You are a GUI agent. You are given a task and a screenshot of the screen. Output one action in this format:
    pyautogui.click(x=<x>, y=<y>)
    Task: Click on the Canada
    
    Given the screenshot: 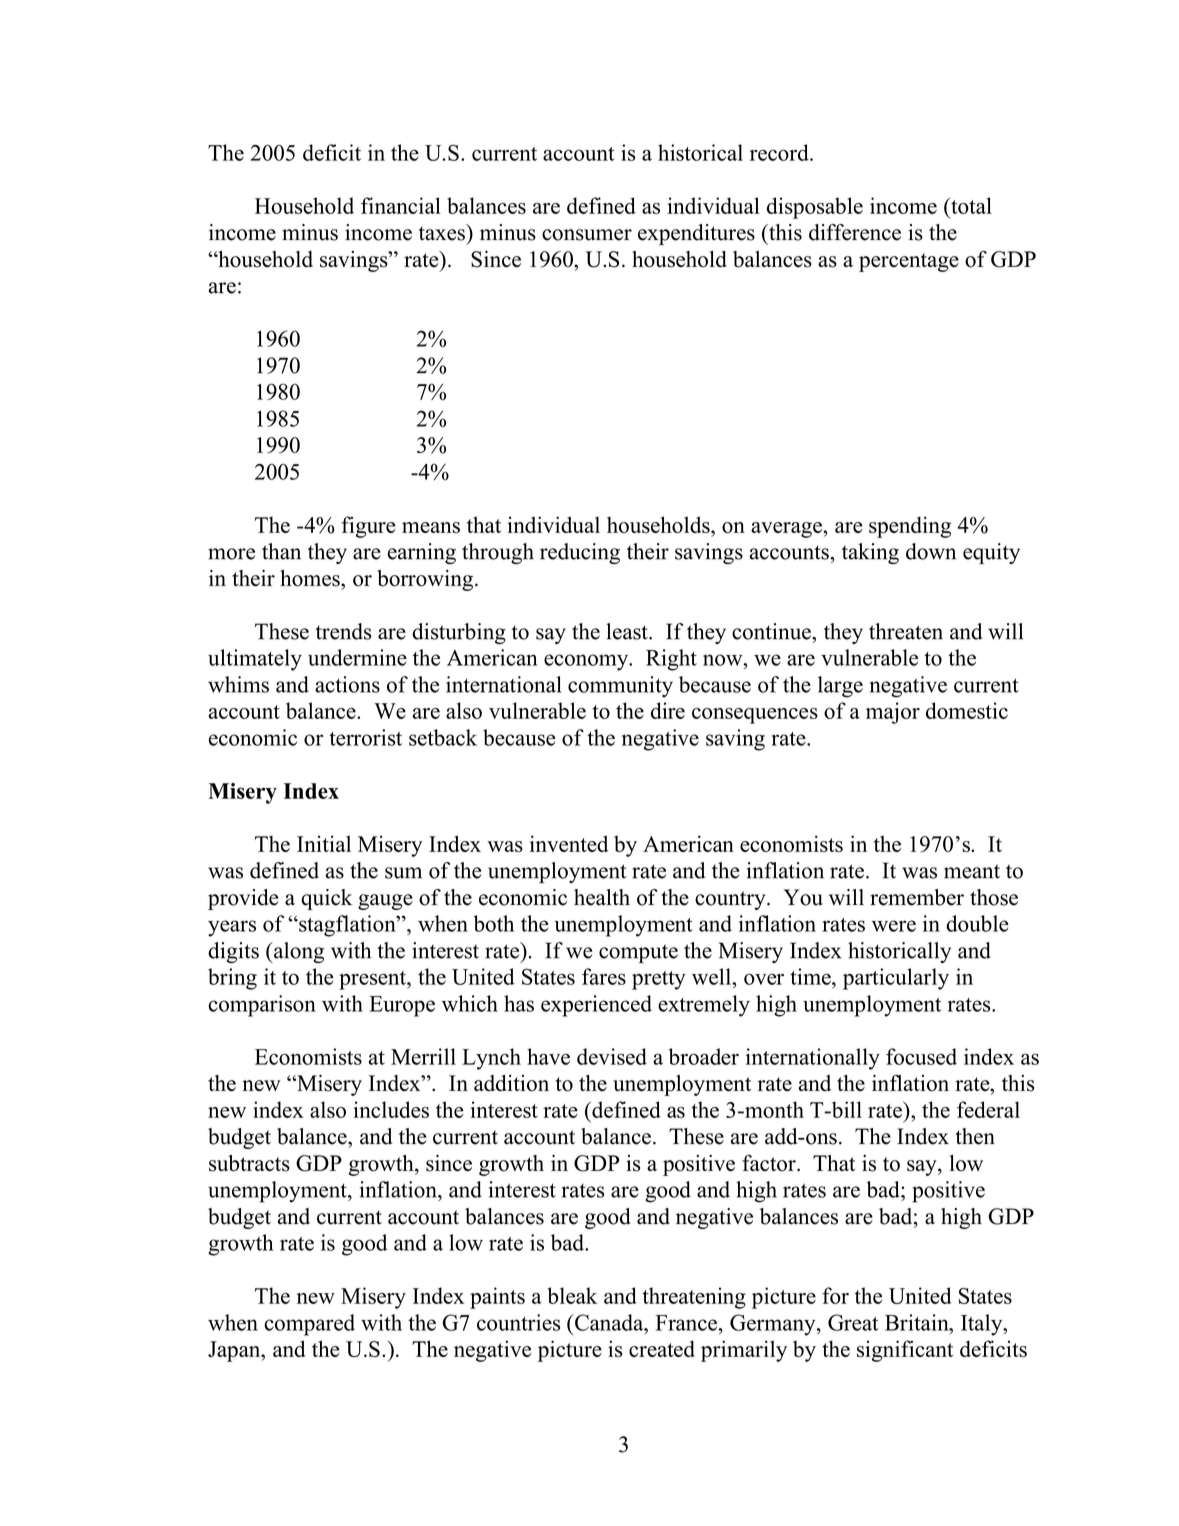 What is the action you would take?
    pyautogui.click(x=609, y=1322)
